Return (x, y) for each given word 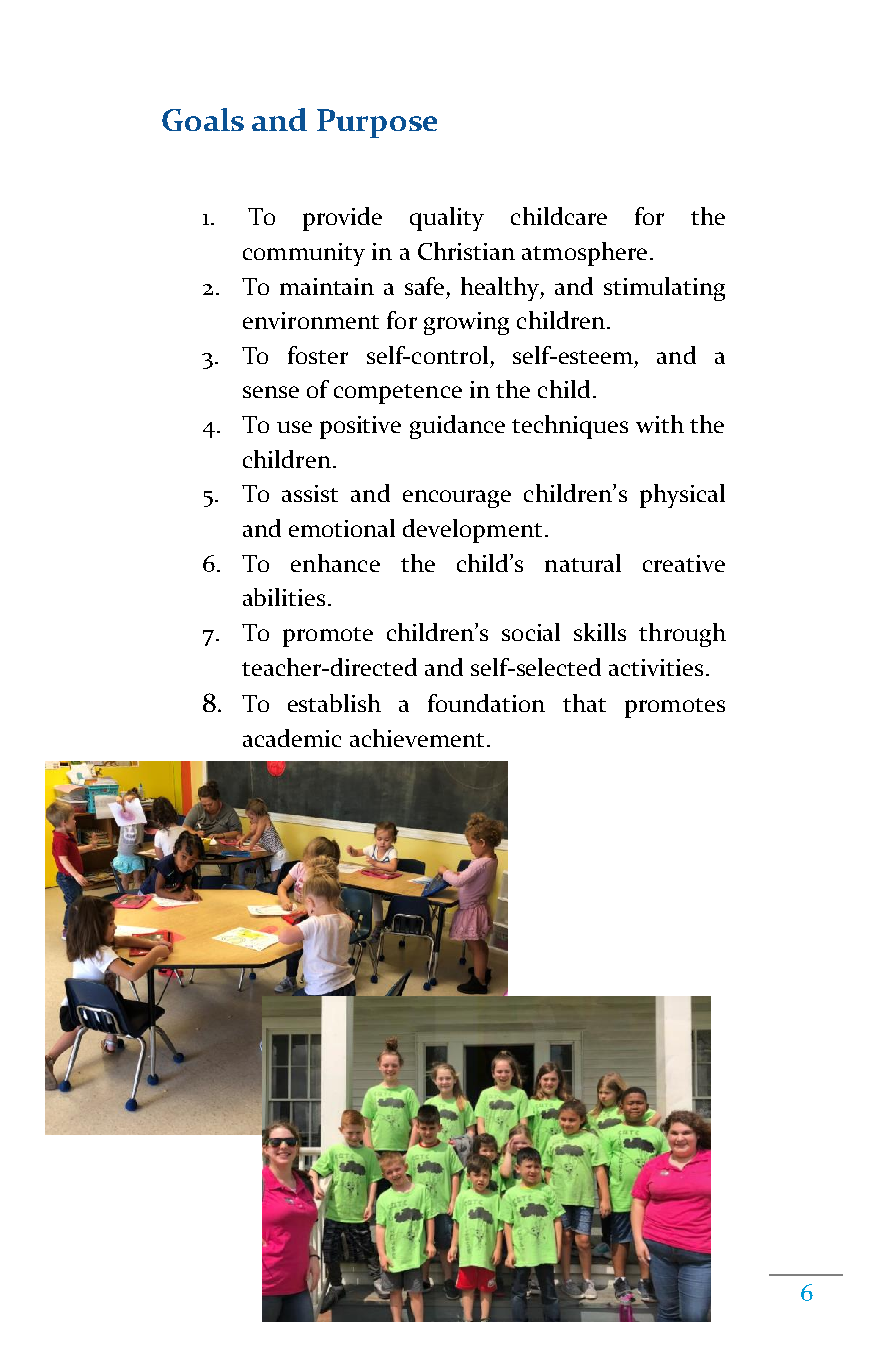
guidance (457, 427)
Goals (203, 119)
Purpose (377, 123)
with (660, 424)
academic (292, 738)
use (294, 427)
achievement (417, 738)
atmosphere (584, 254)
